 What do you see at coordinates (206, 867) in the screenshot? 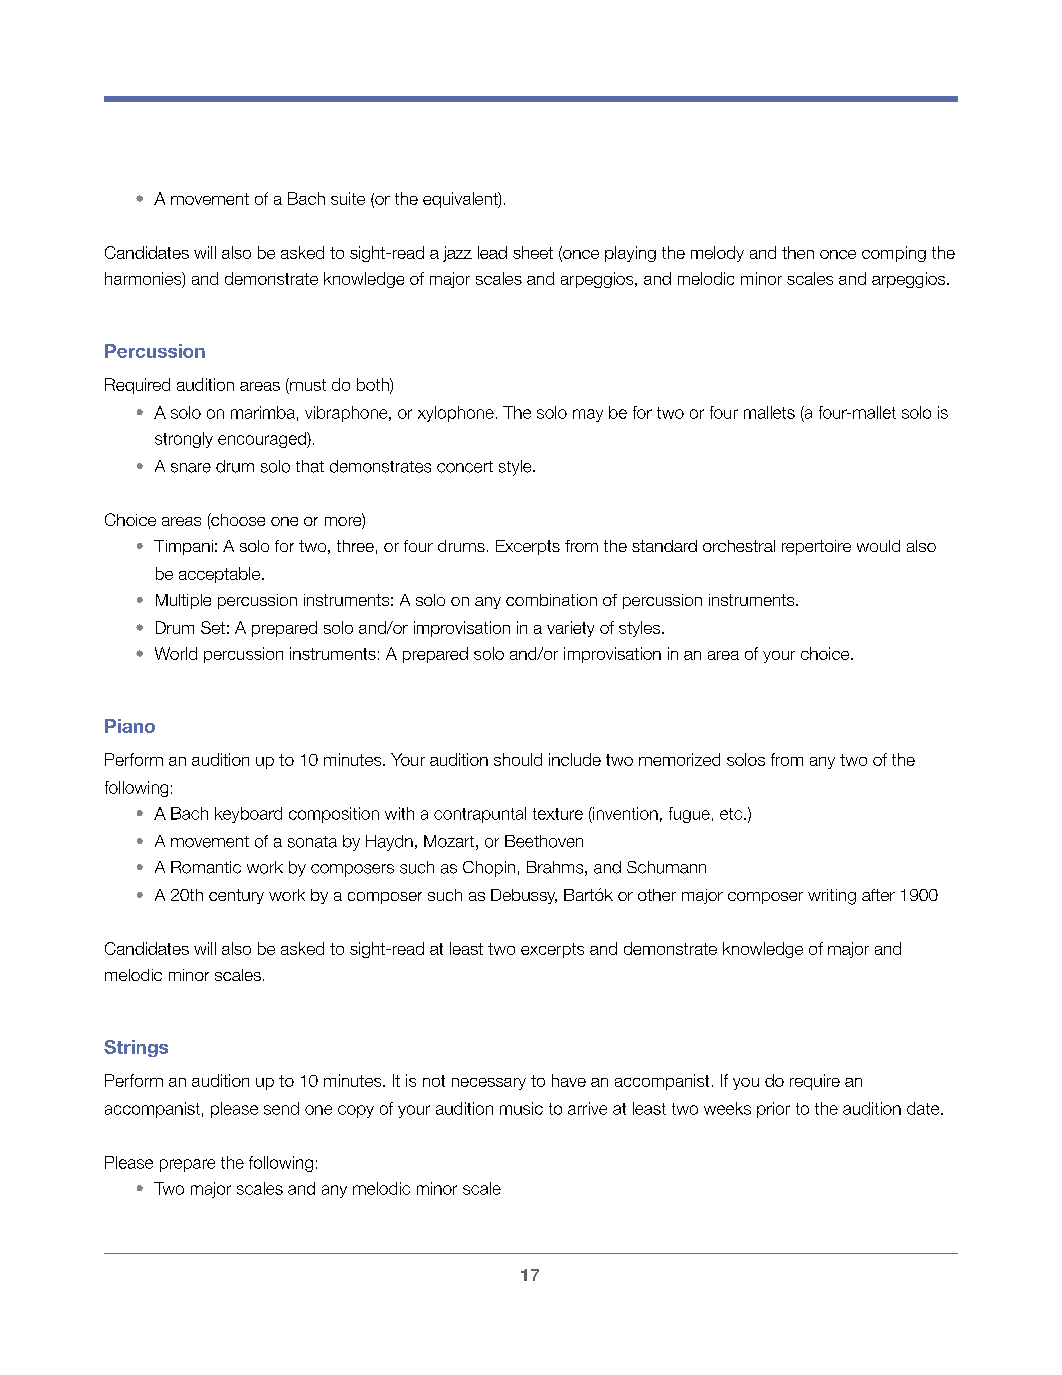
I see `Romantic` at bounding box center [206, 867].
